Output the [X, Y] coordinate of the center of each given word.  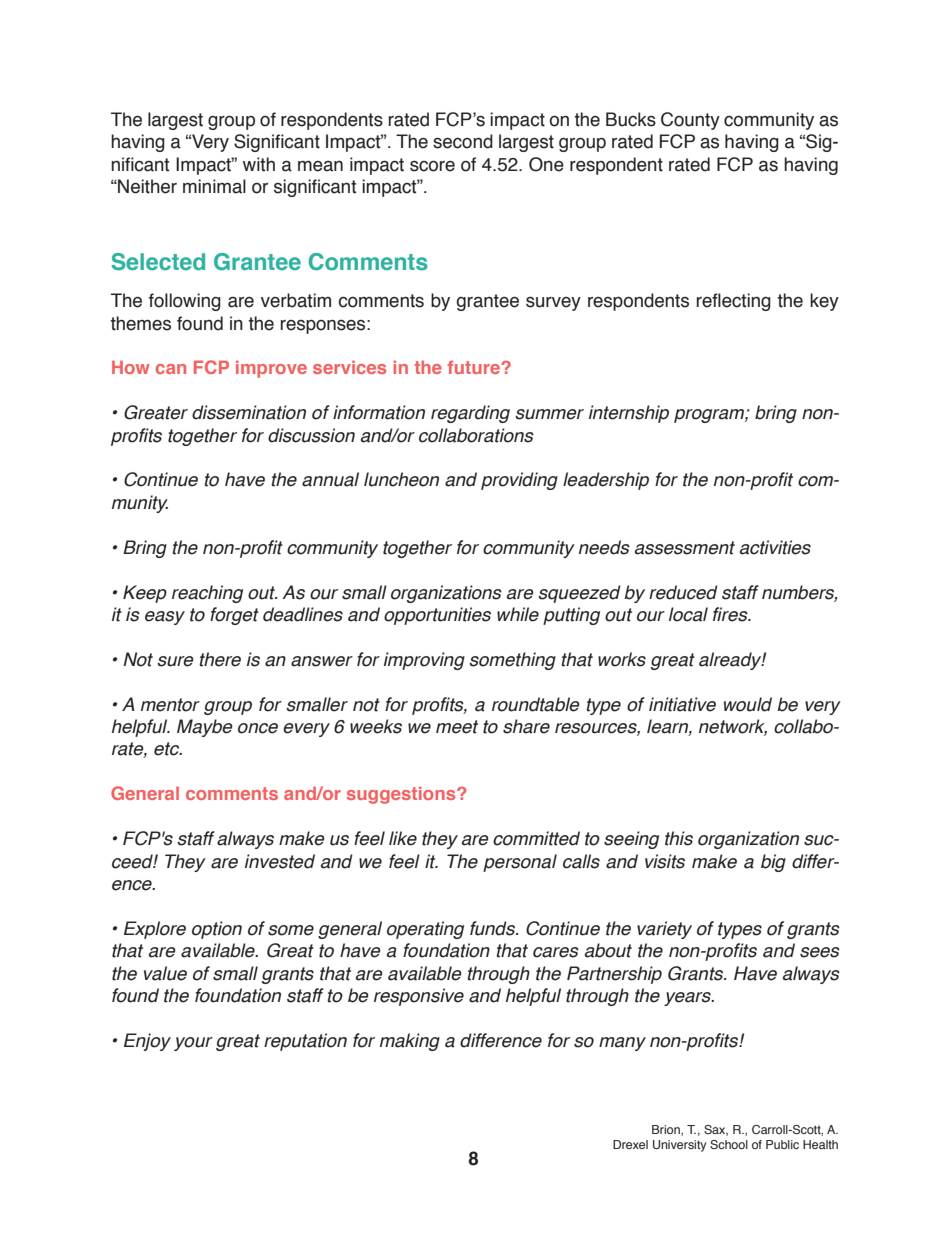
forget [234, 616]
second [463, 141]
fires [731, 614]
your [193, 1044]
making [410, 1042]
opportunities [437, 616]
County [690, 121]
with [259, 164]
